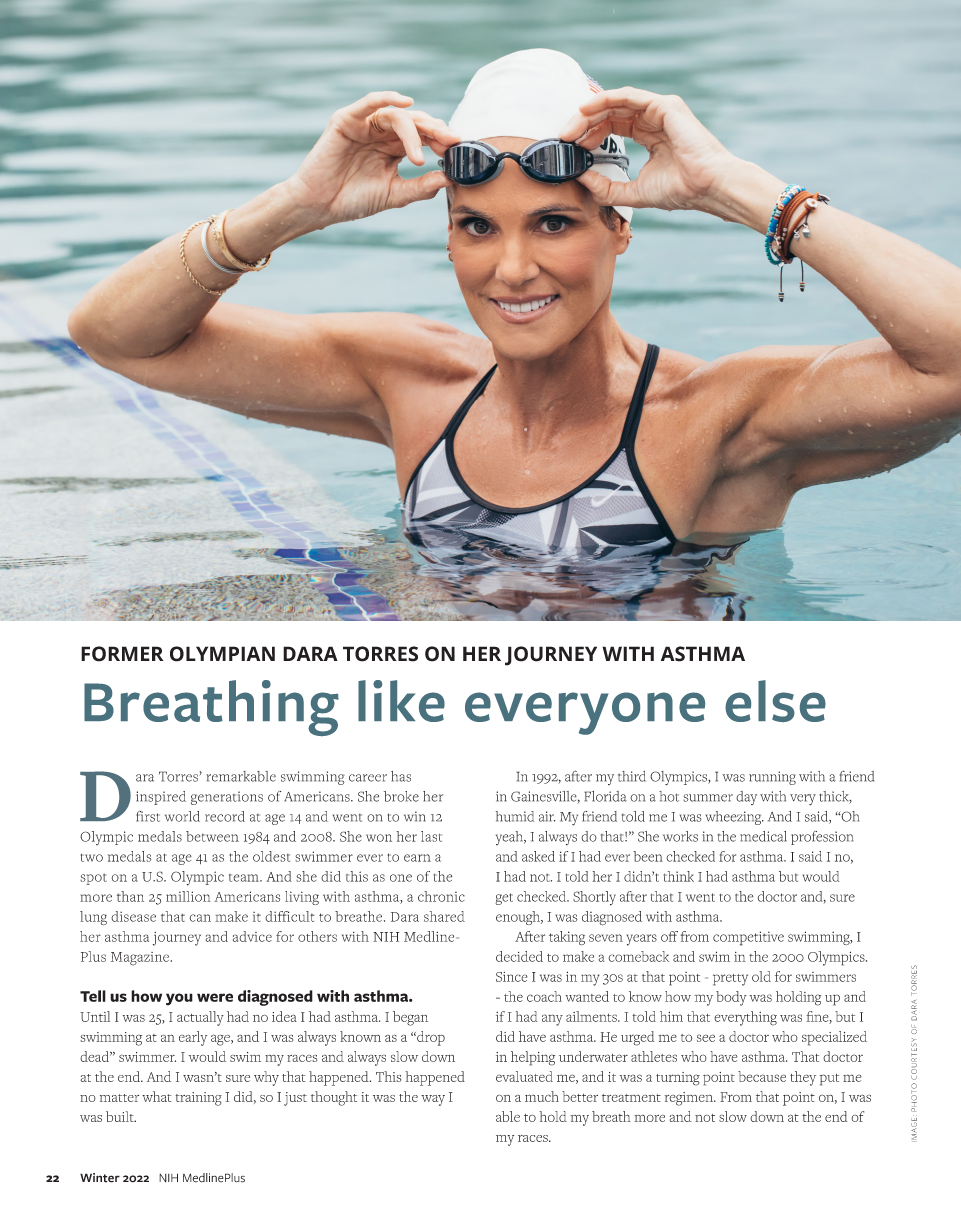 This screenshot has width=961, height=1232. I want to click on Winter, so click(100, 1178).
